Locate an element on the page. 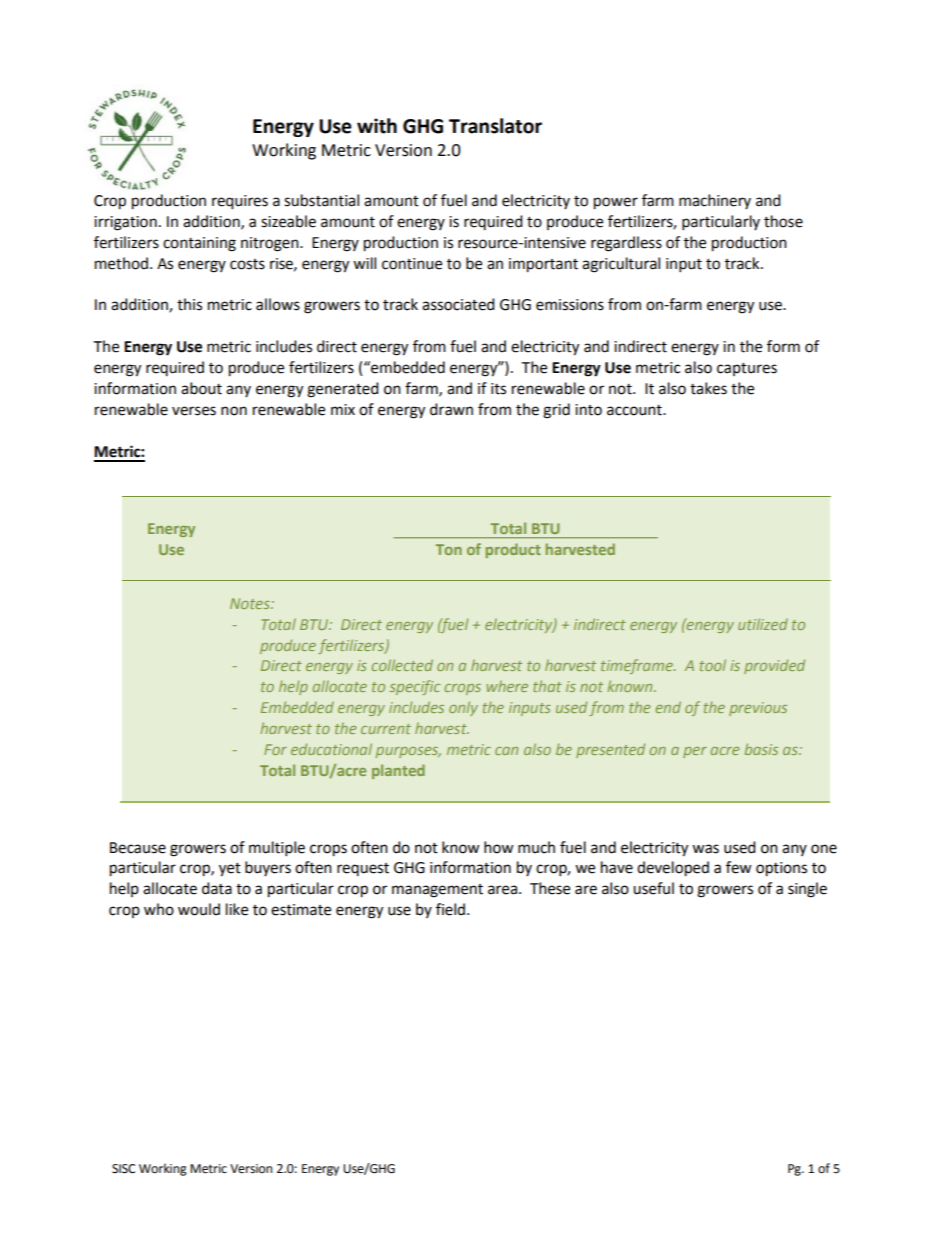 This document has height=1233, width=952. machinery is located at coordinates (715, 201).
